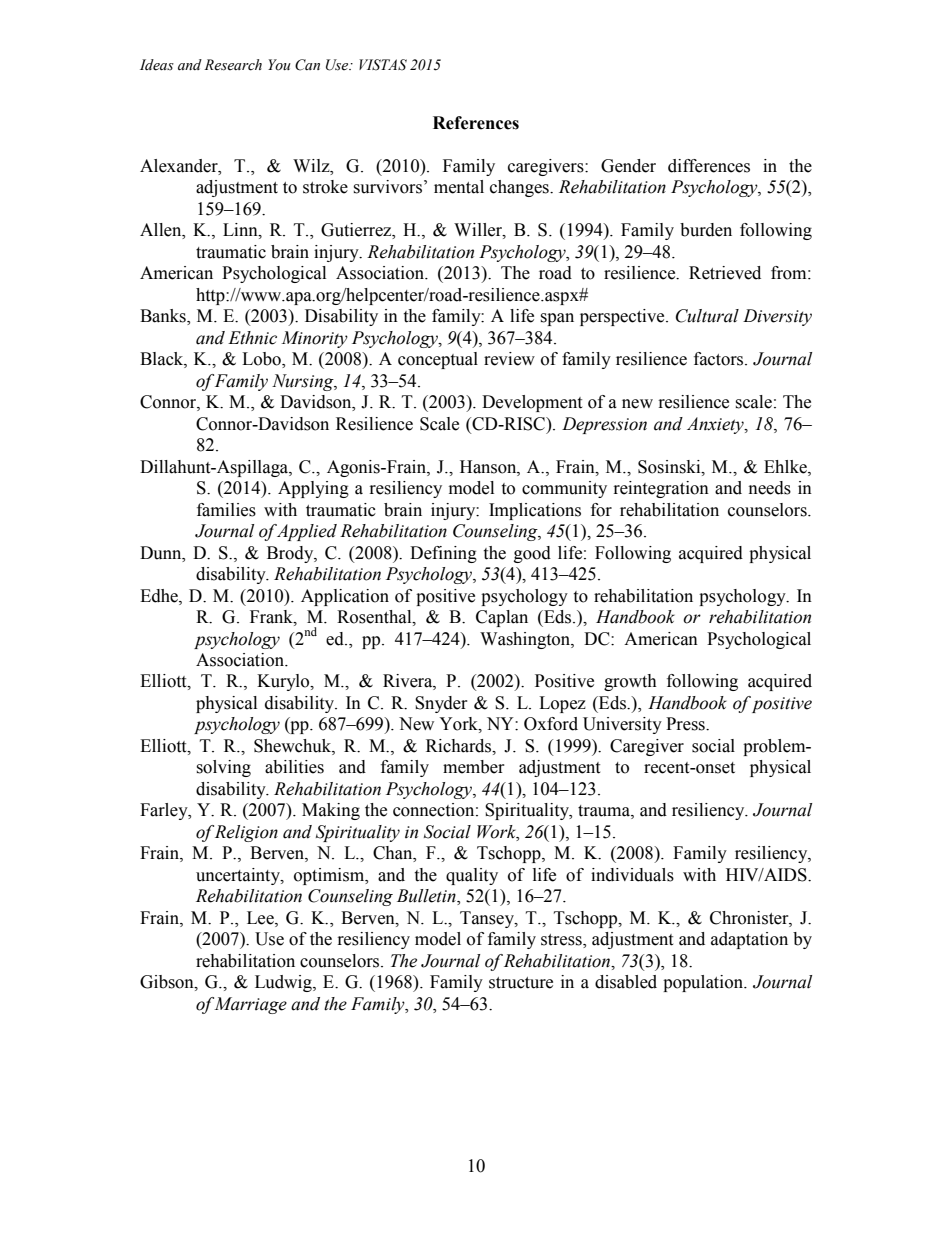 This screenshot has width=952, height=1233. What do you see at coordinates (476, 123) in the screenshot?
I see `References` at bounding box center [476, 123].
